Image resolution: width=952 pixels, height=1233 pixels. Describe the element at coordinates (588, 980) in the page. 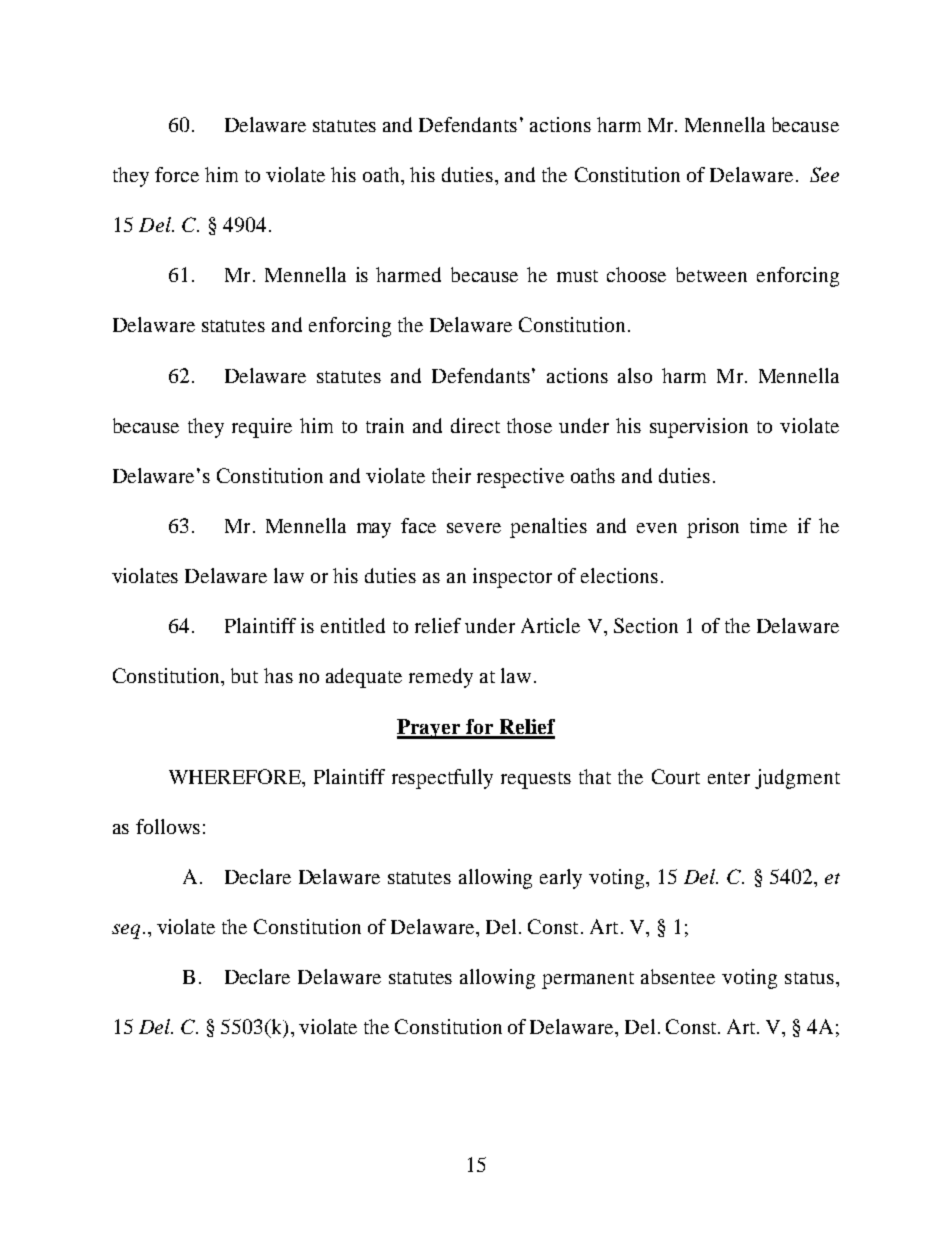

I see `permanent` at that location.
